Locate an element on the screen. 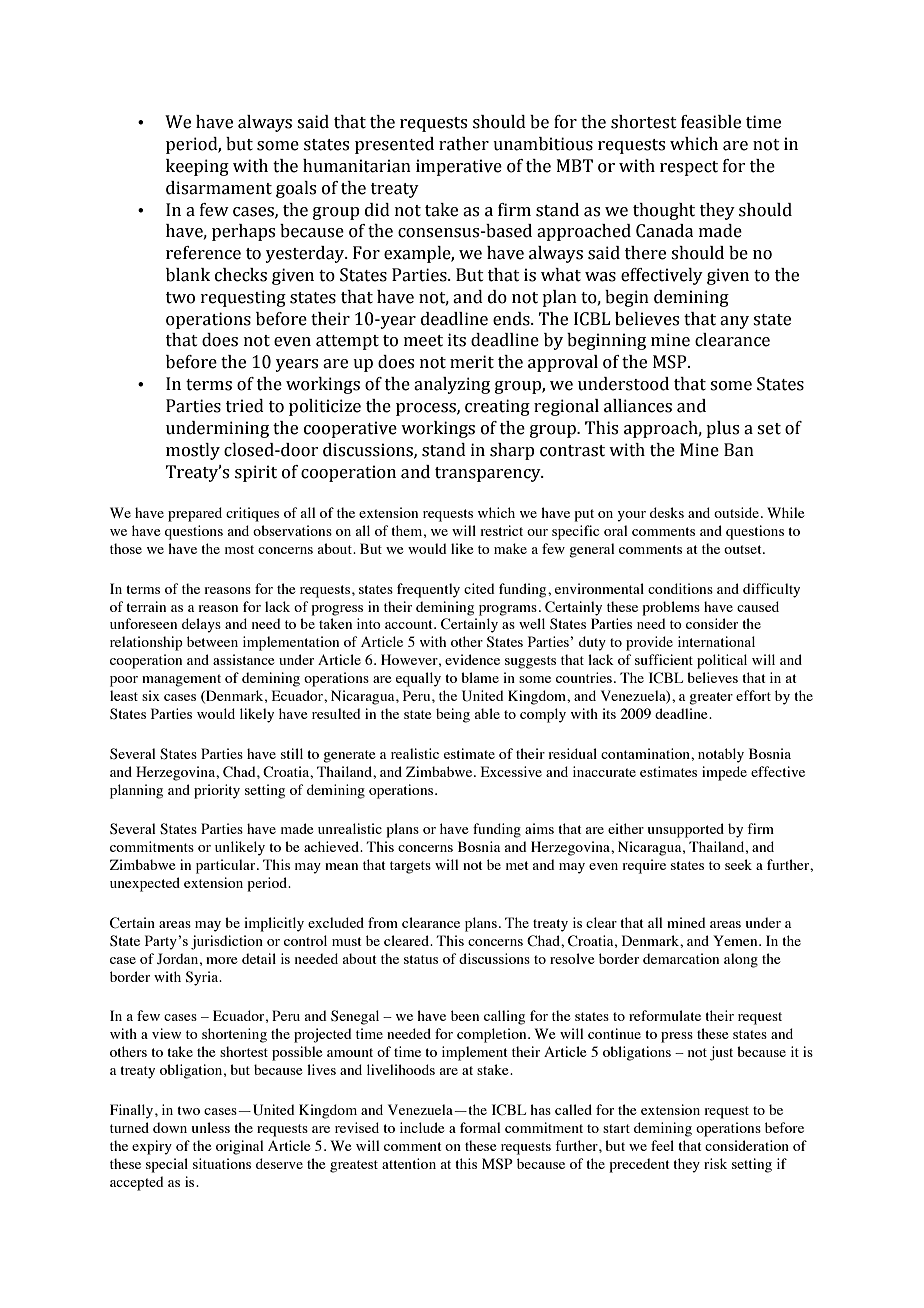  restrict is located at coordinates (501, 530).
